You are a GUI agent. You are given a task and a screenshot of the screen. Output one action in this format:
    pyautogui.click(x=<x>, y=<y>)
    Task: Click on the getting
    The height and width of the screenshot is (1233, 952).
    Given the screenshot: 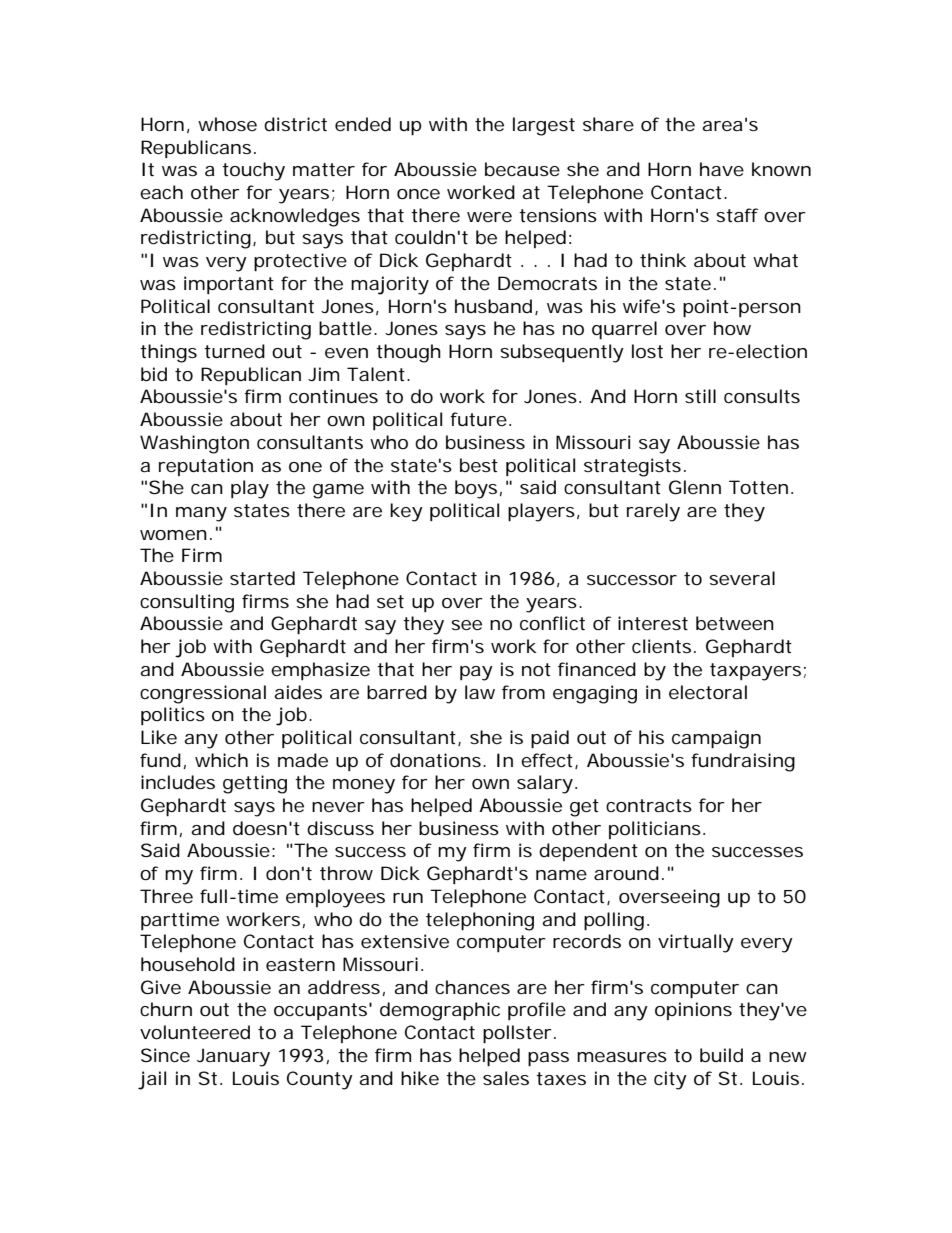 What is the action you would take?
    pyautogui.click(x=255, y=784)
